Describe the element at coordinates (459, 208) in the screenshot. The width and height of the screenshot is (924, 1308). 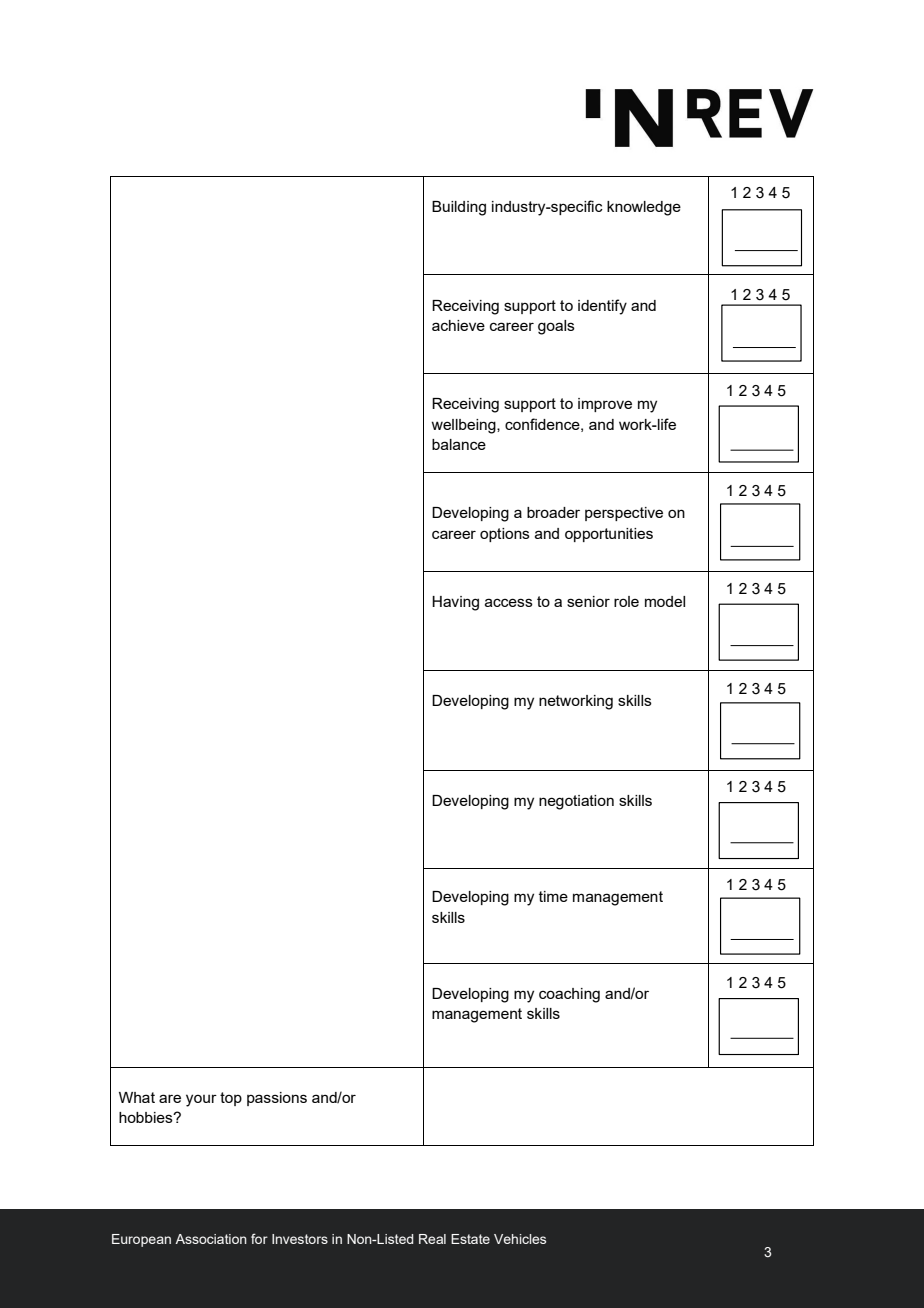
I see `Building` at that location.
